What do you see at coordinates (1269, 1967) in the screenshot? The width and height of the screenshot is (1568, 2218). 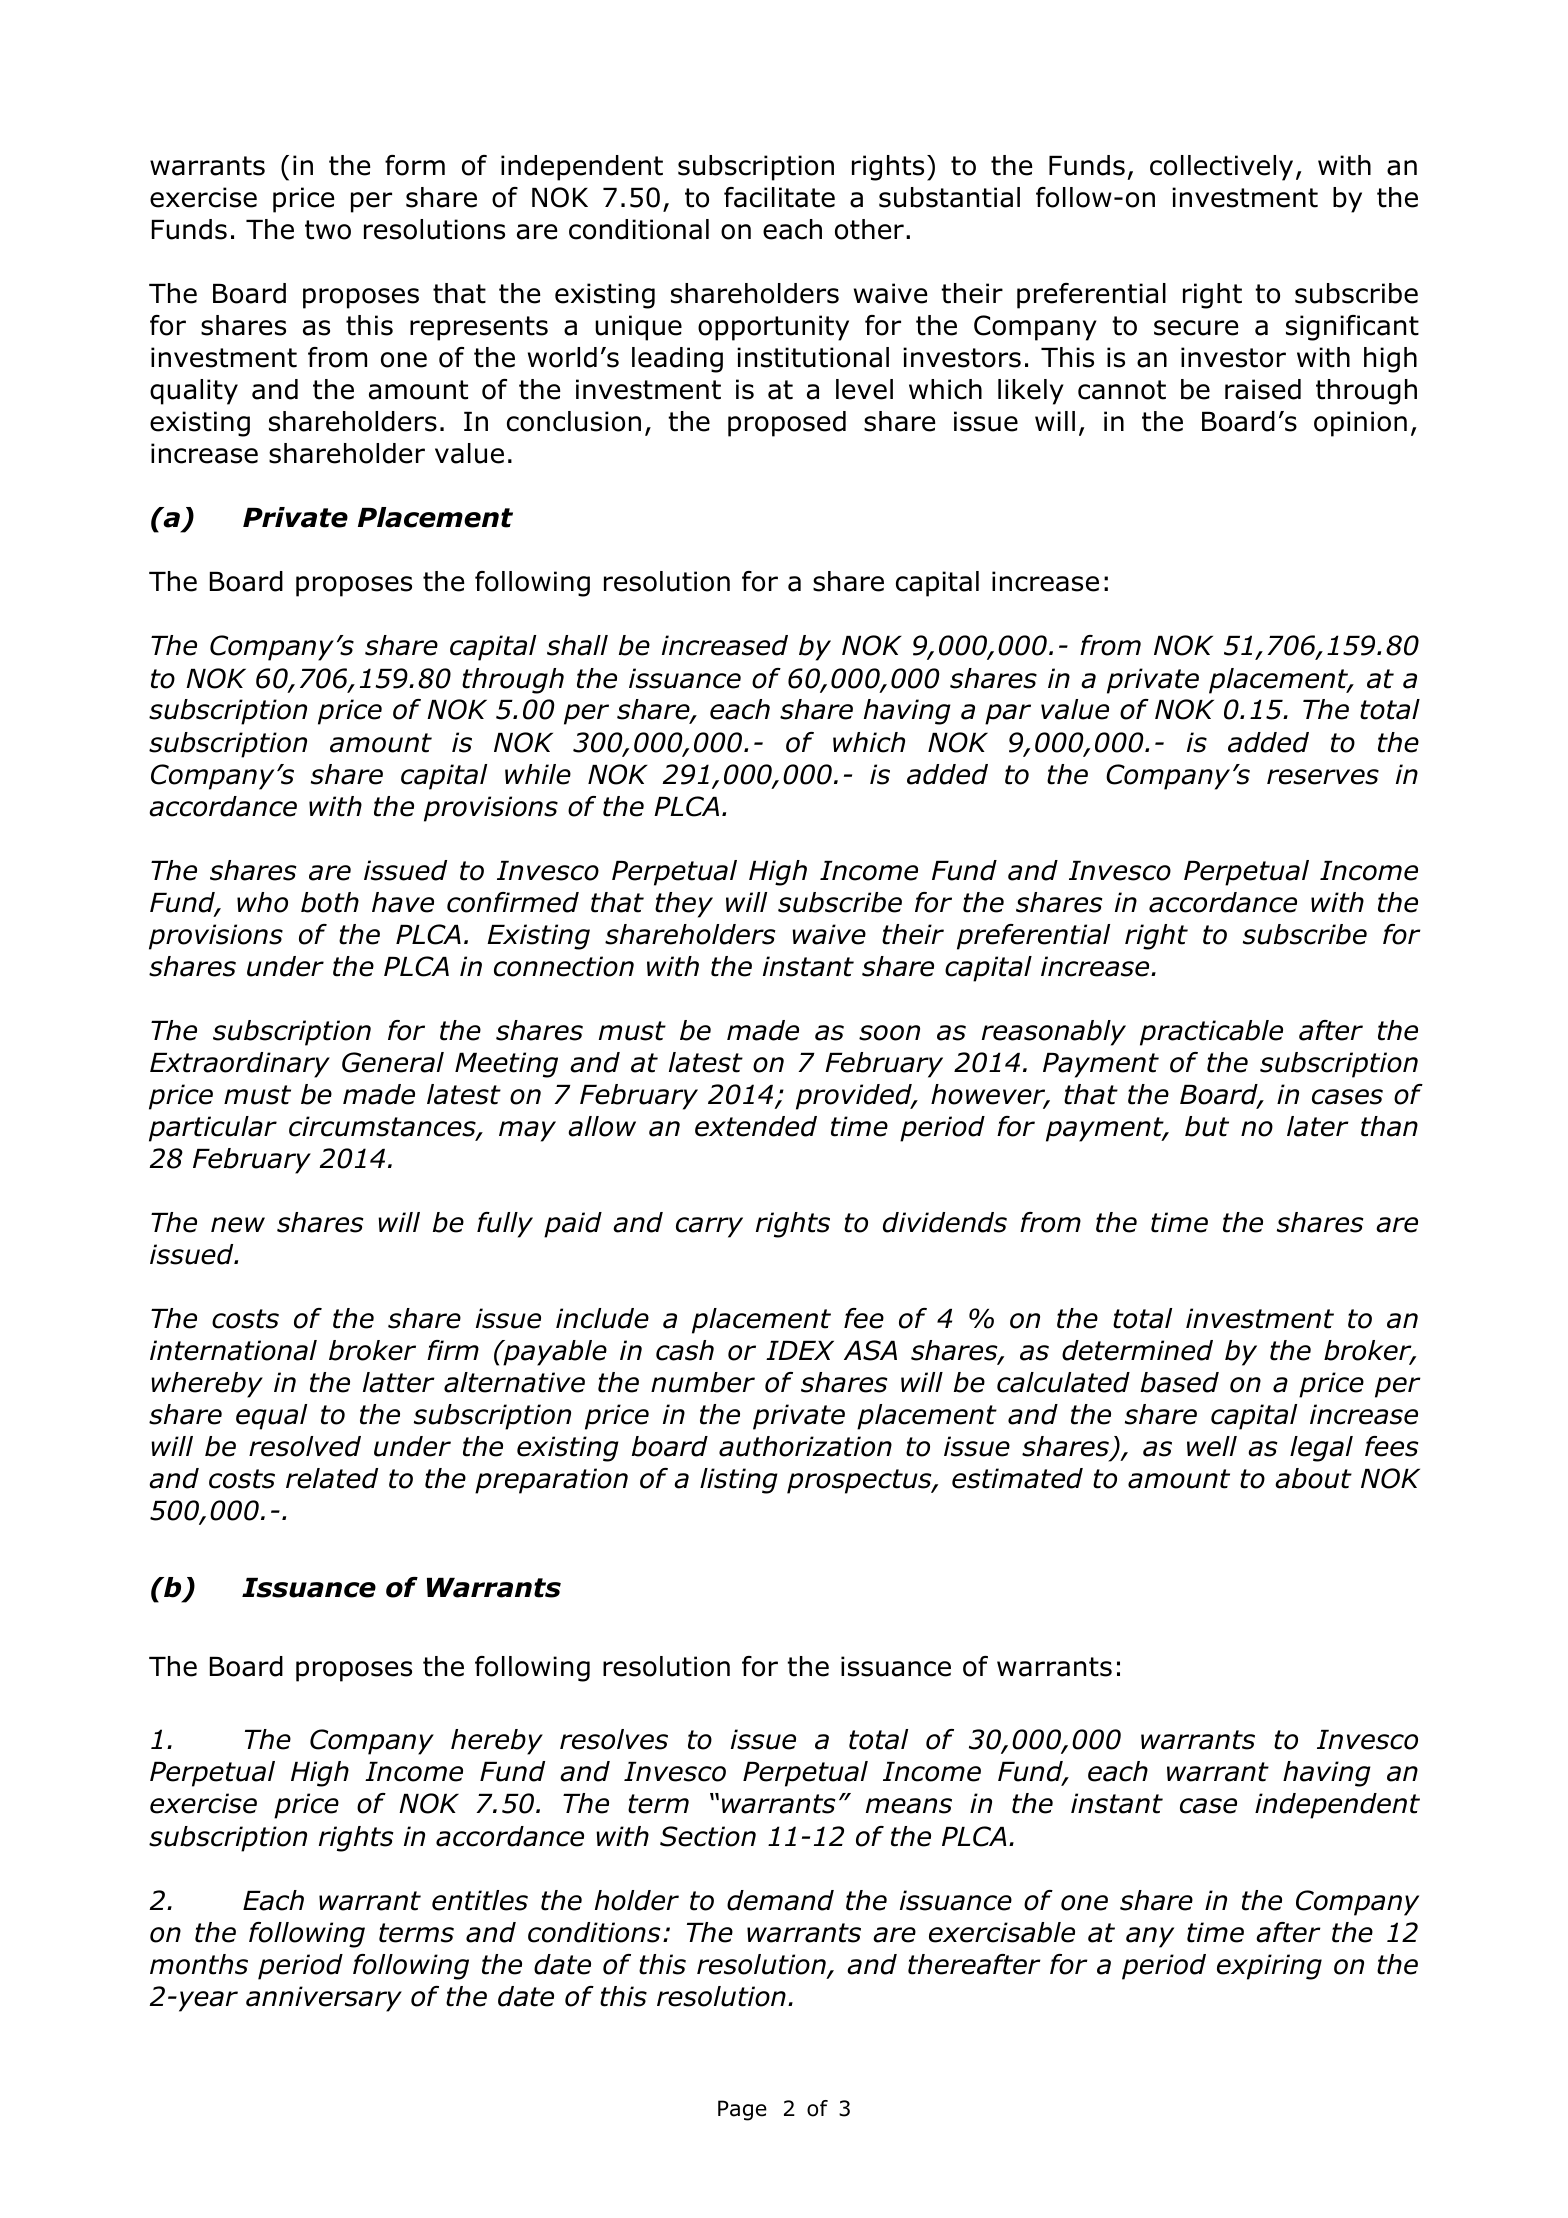 I see `expiring` at bounding box center [1269, 1967].
